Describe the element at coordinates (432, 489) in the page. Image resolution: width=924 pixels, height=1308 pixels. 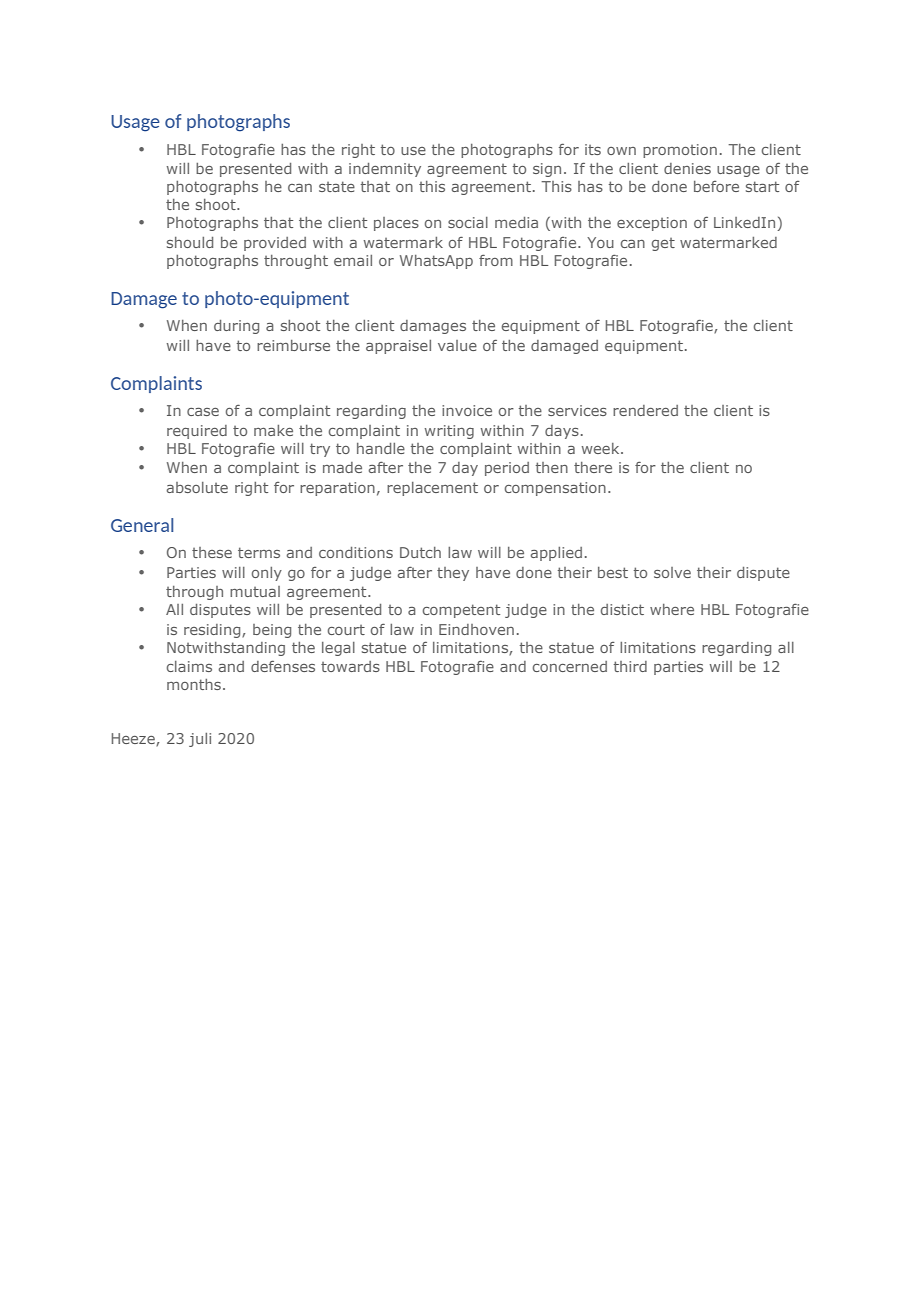
I see `replacement` at that location.
